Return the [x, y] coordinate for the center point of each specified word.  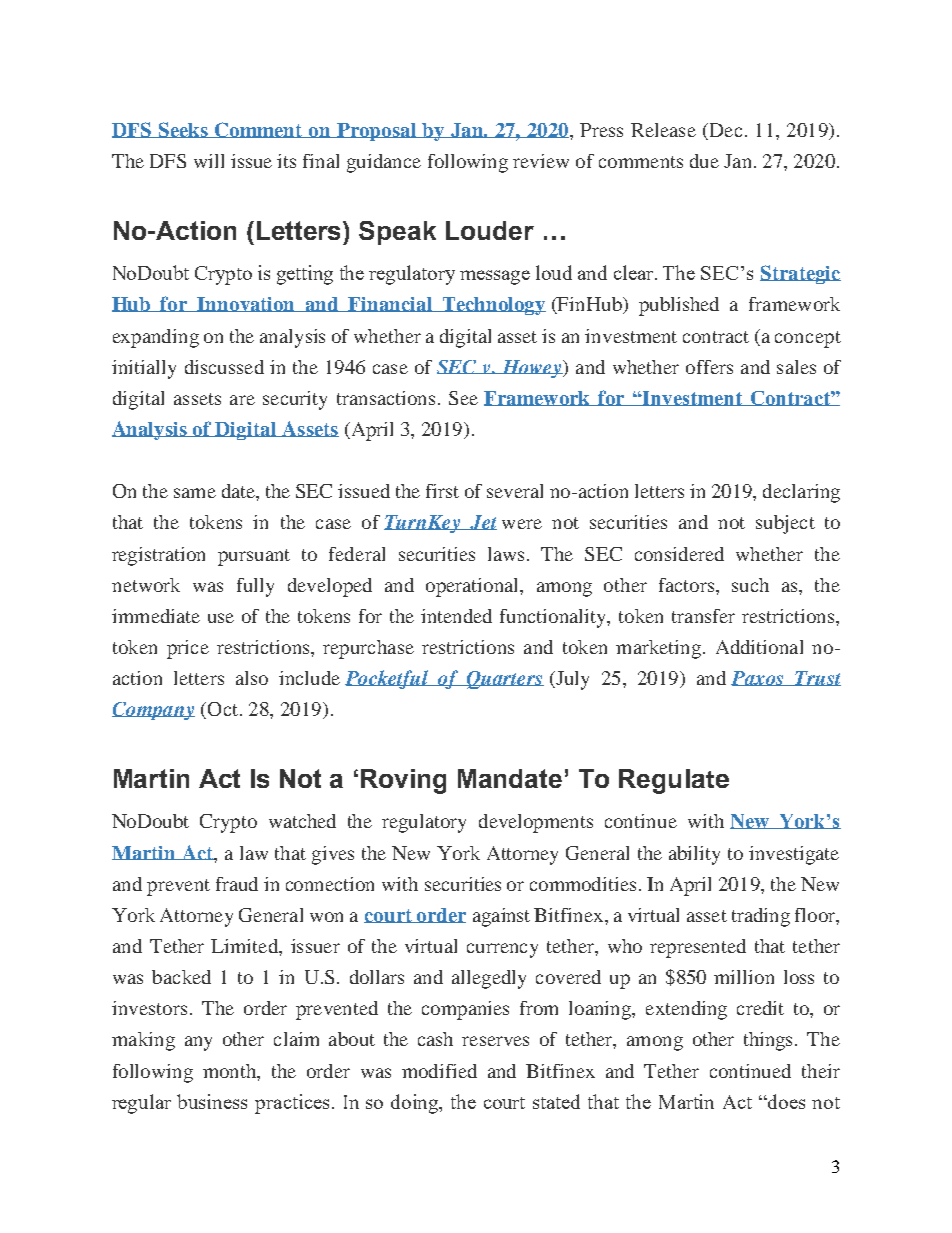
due [704, 161]
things [770, 1041]
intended [456, 616]
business [212, 1101]
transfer [703, 616]
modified [439, 1071]
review [541, 161]
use [221, 618]
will [209, 161]
